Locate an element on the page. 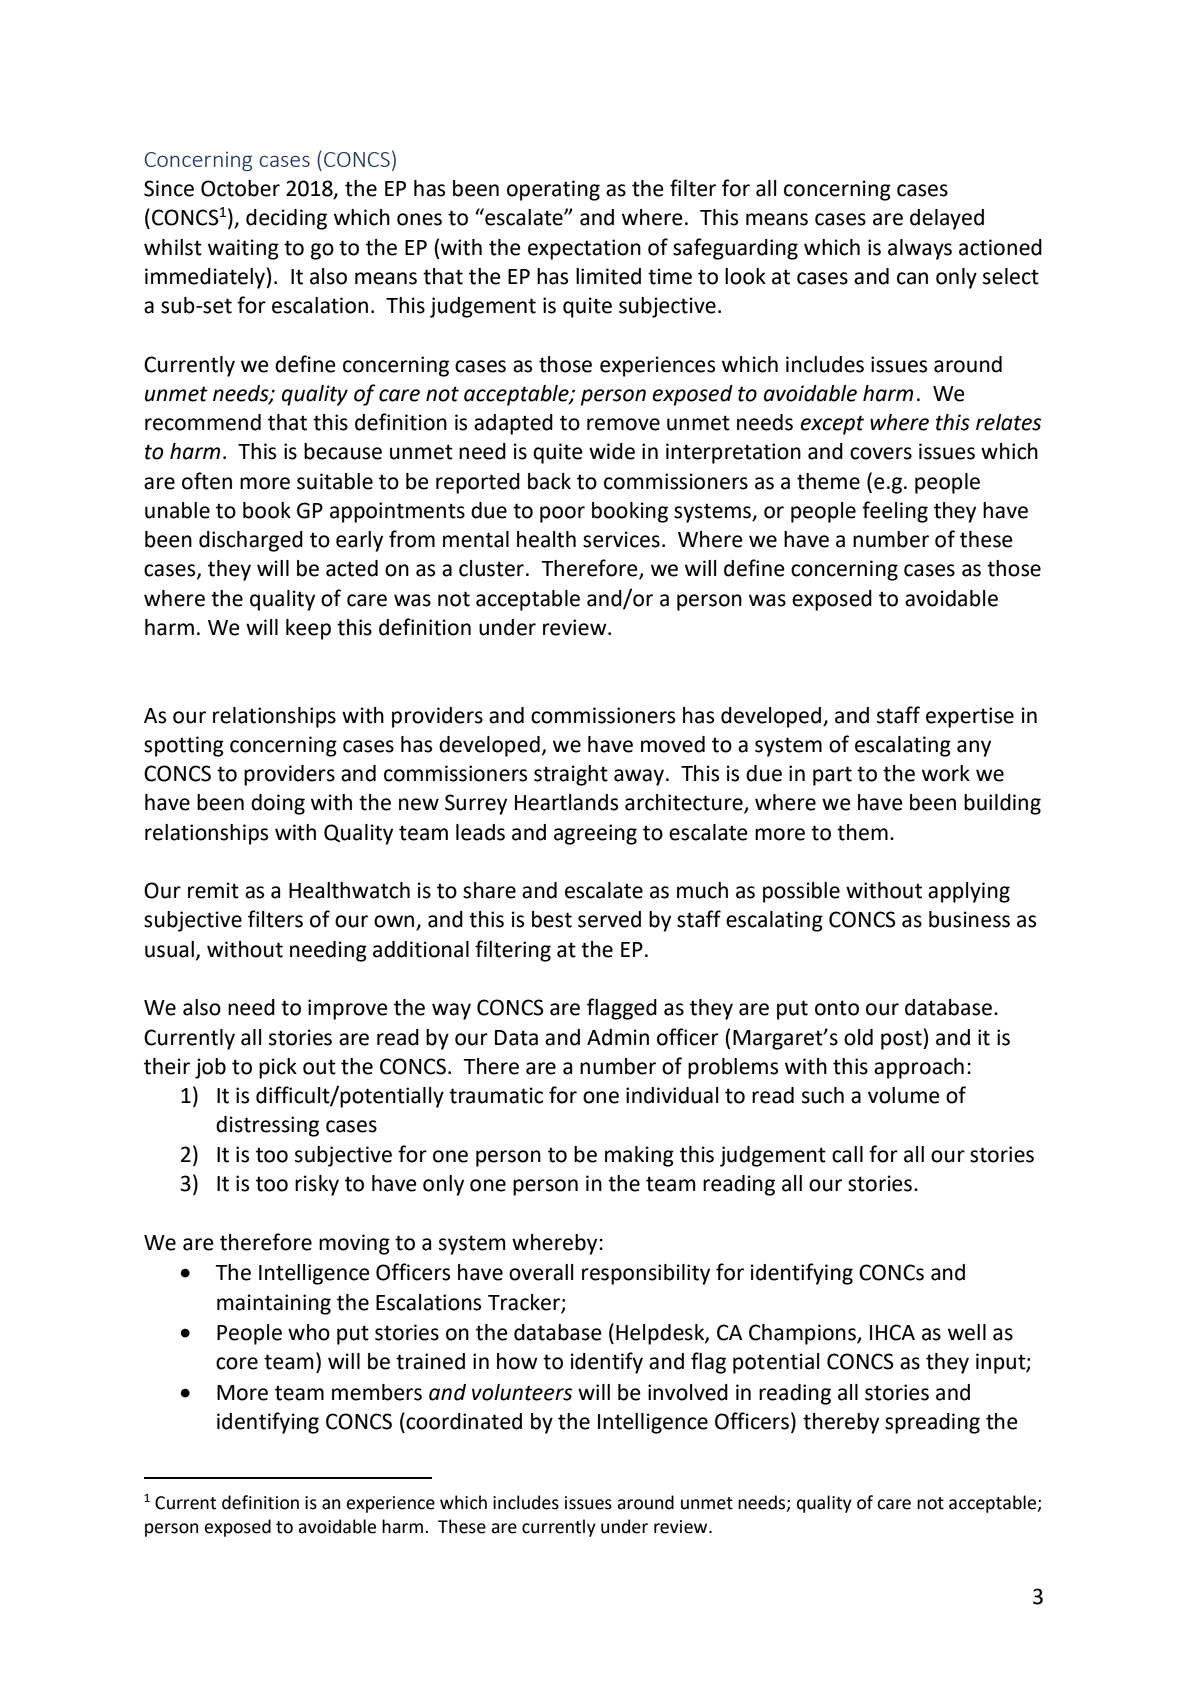 Image resolution: width=1188 pixels, height=1682 pixels. core is located at coordinates (237, 1363).
